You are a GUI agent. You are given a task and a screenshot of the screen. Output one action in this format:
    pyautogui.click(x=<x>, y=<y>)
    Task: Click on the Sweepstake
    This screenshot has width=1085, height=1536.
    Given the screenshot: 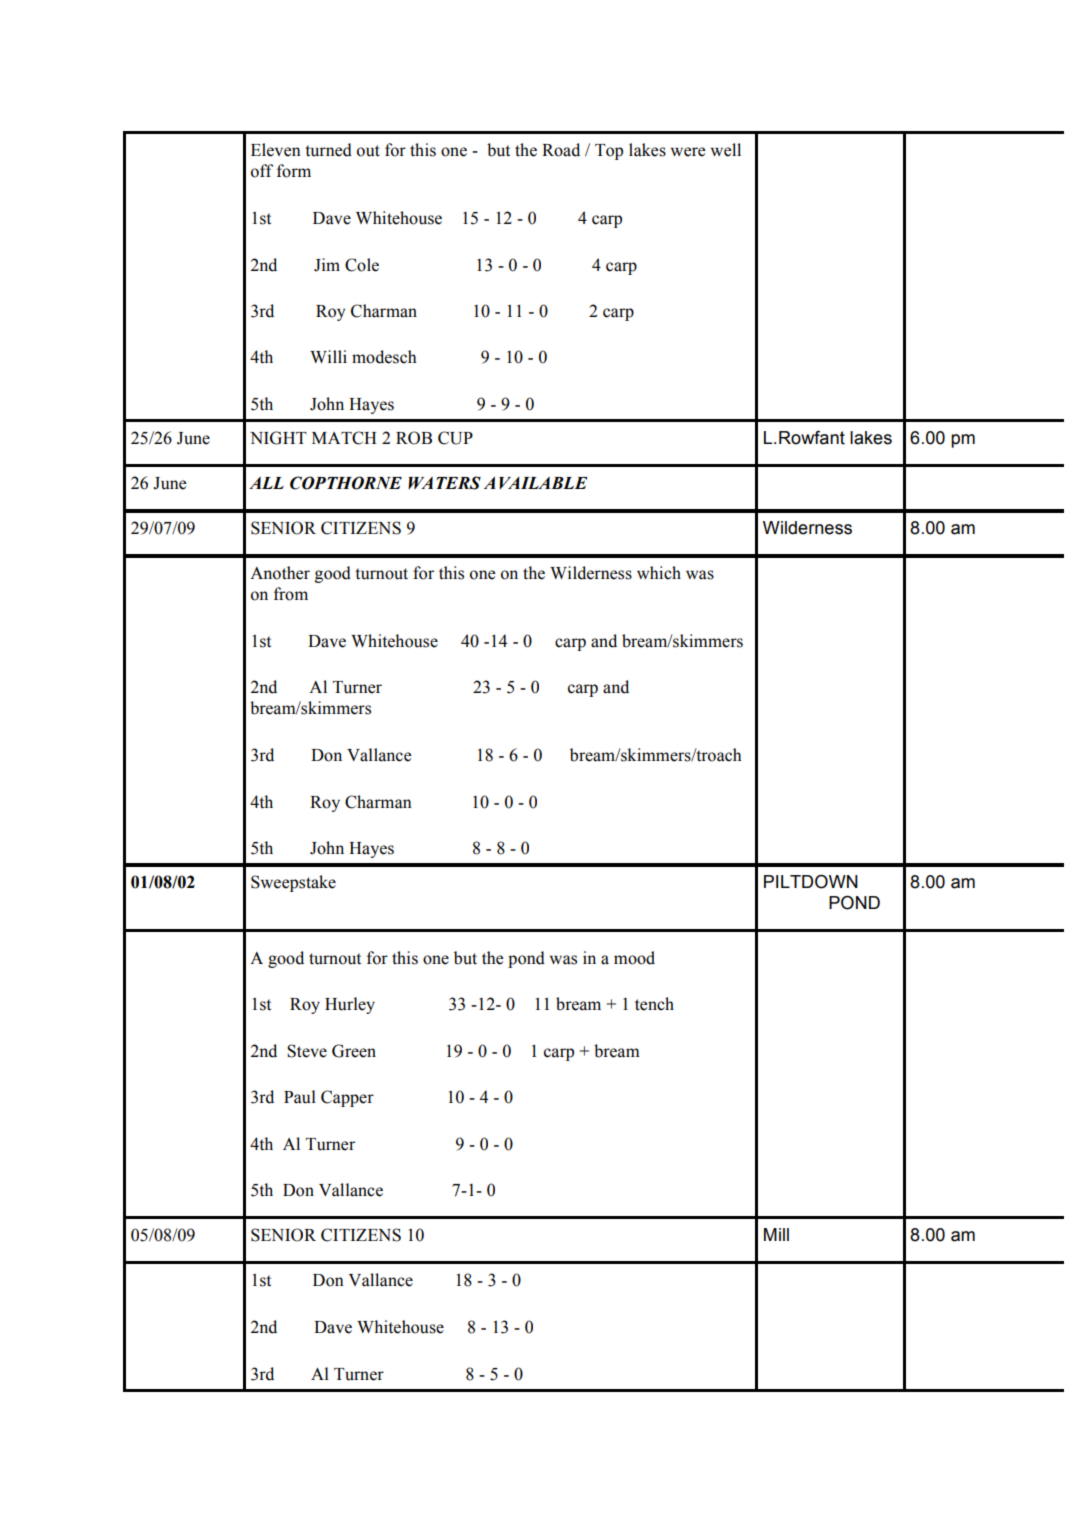 What is the action you would take?
    pyautogui.click(x=293, y=883)
